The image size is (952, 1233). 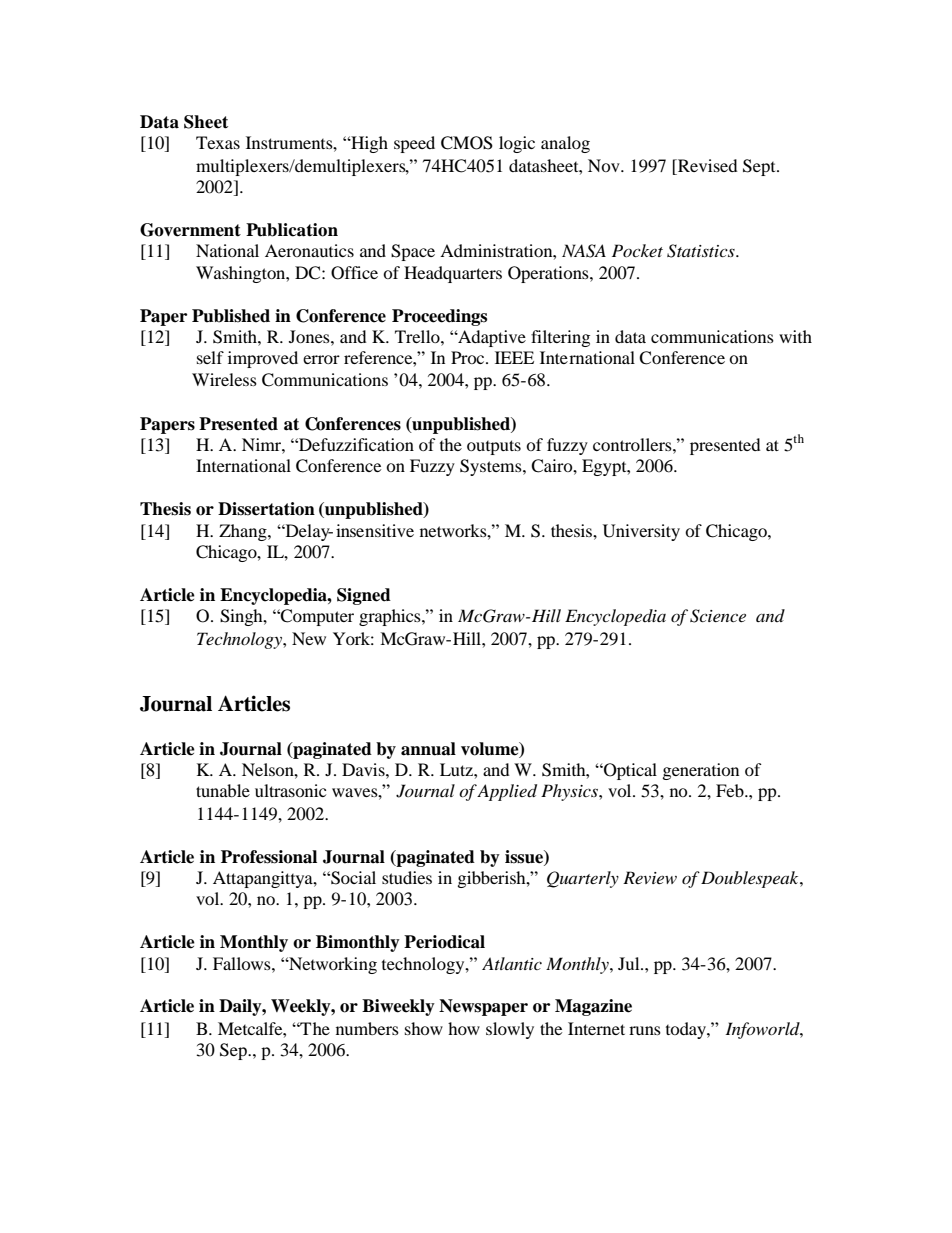 I want to click on Texas, so click(x=218, y=142).
